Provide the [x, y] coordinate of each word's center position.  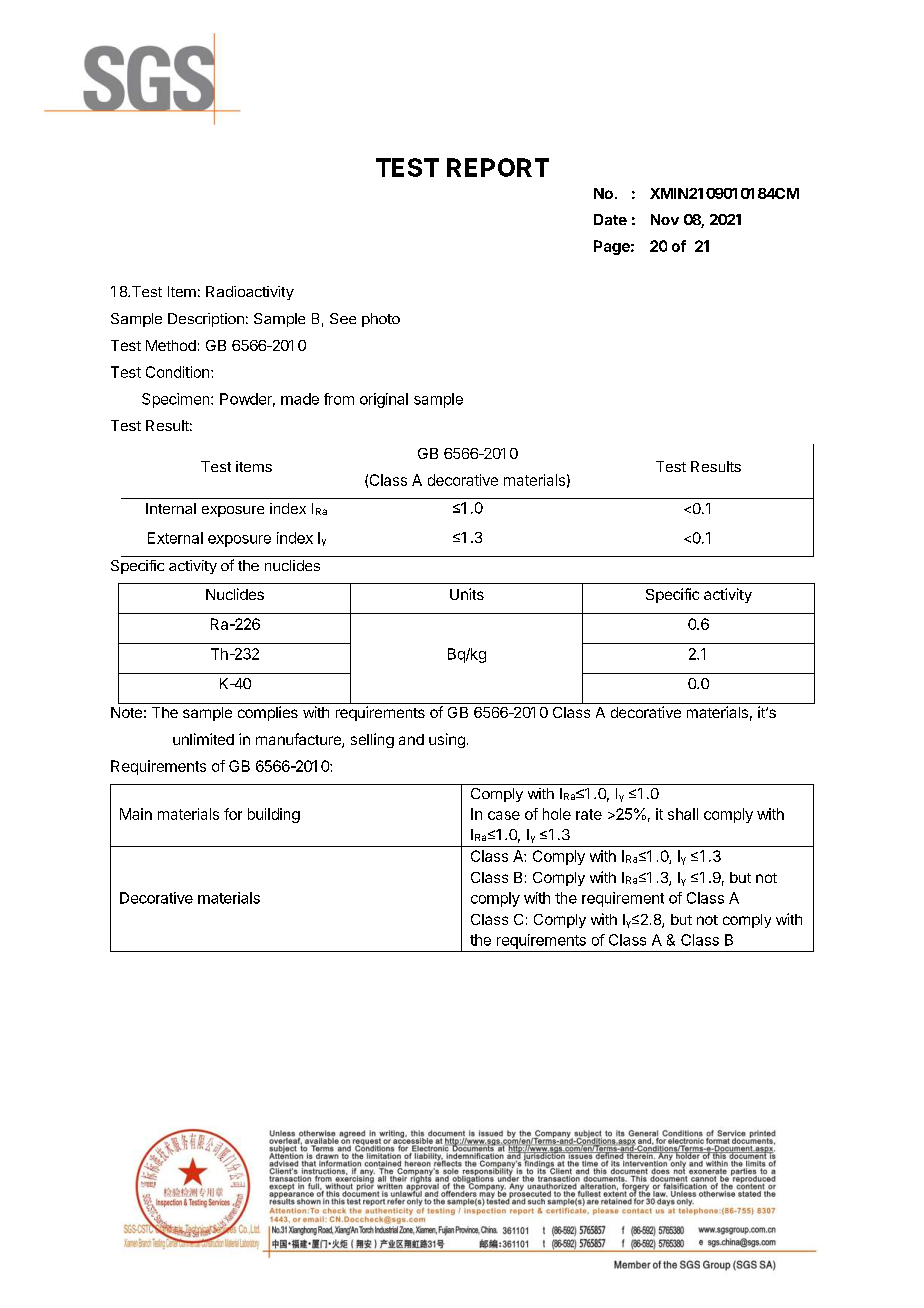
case [504, 815]
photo [381, 320]
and [411, 739]
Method [171, 345]
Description [206, 320]
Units [467, 594]
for [233, 814]
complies [268, 713]
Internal [171, 508]
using [447, 740]
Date [610, 219]
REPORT [498, 167]
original [384, 400]
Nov [665, 219]
